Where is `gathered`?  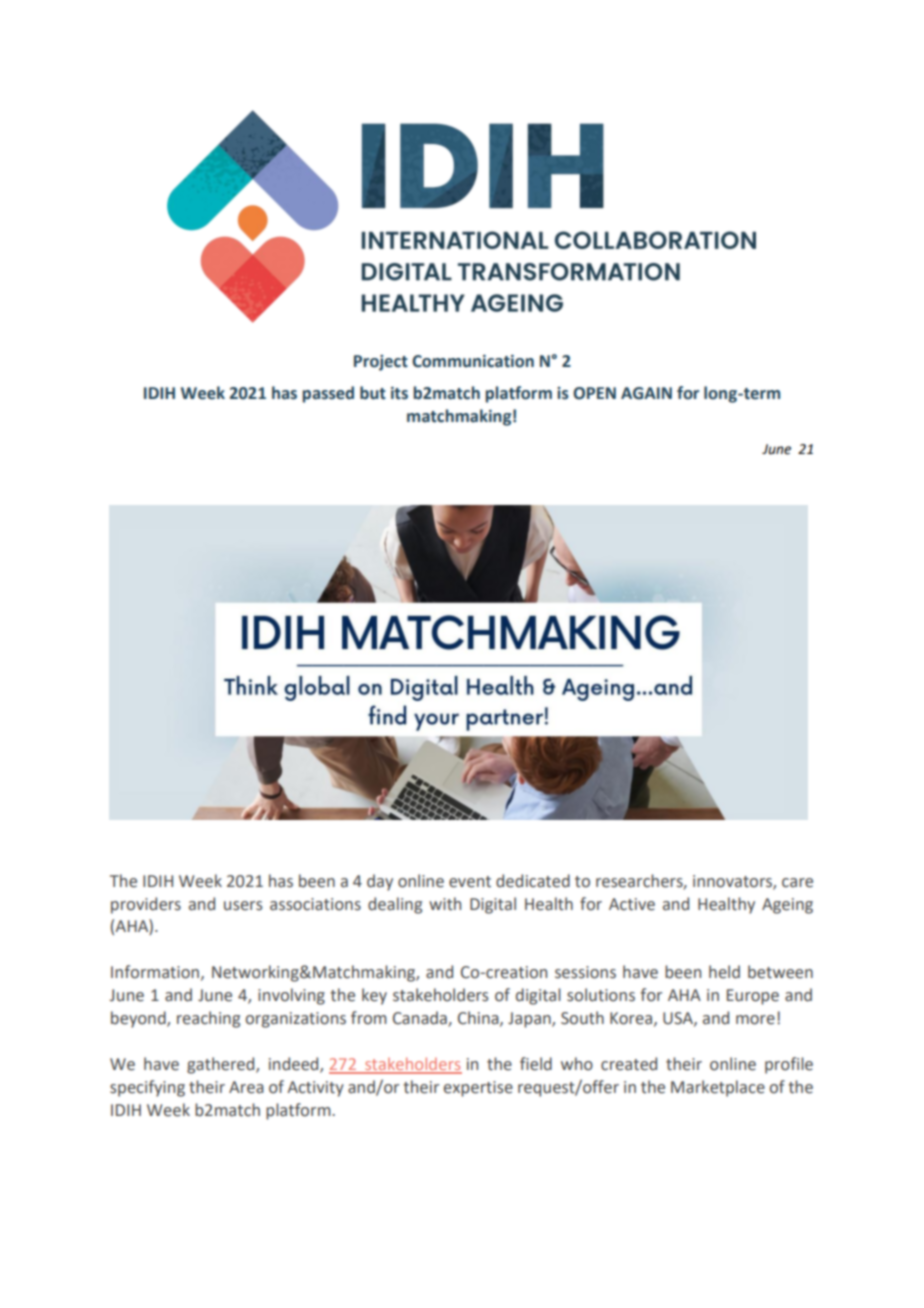
gathered is located at coordinates (222, 1065).
